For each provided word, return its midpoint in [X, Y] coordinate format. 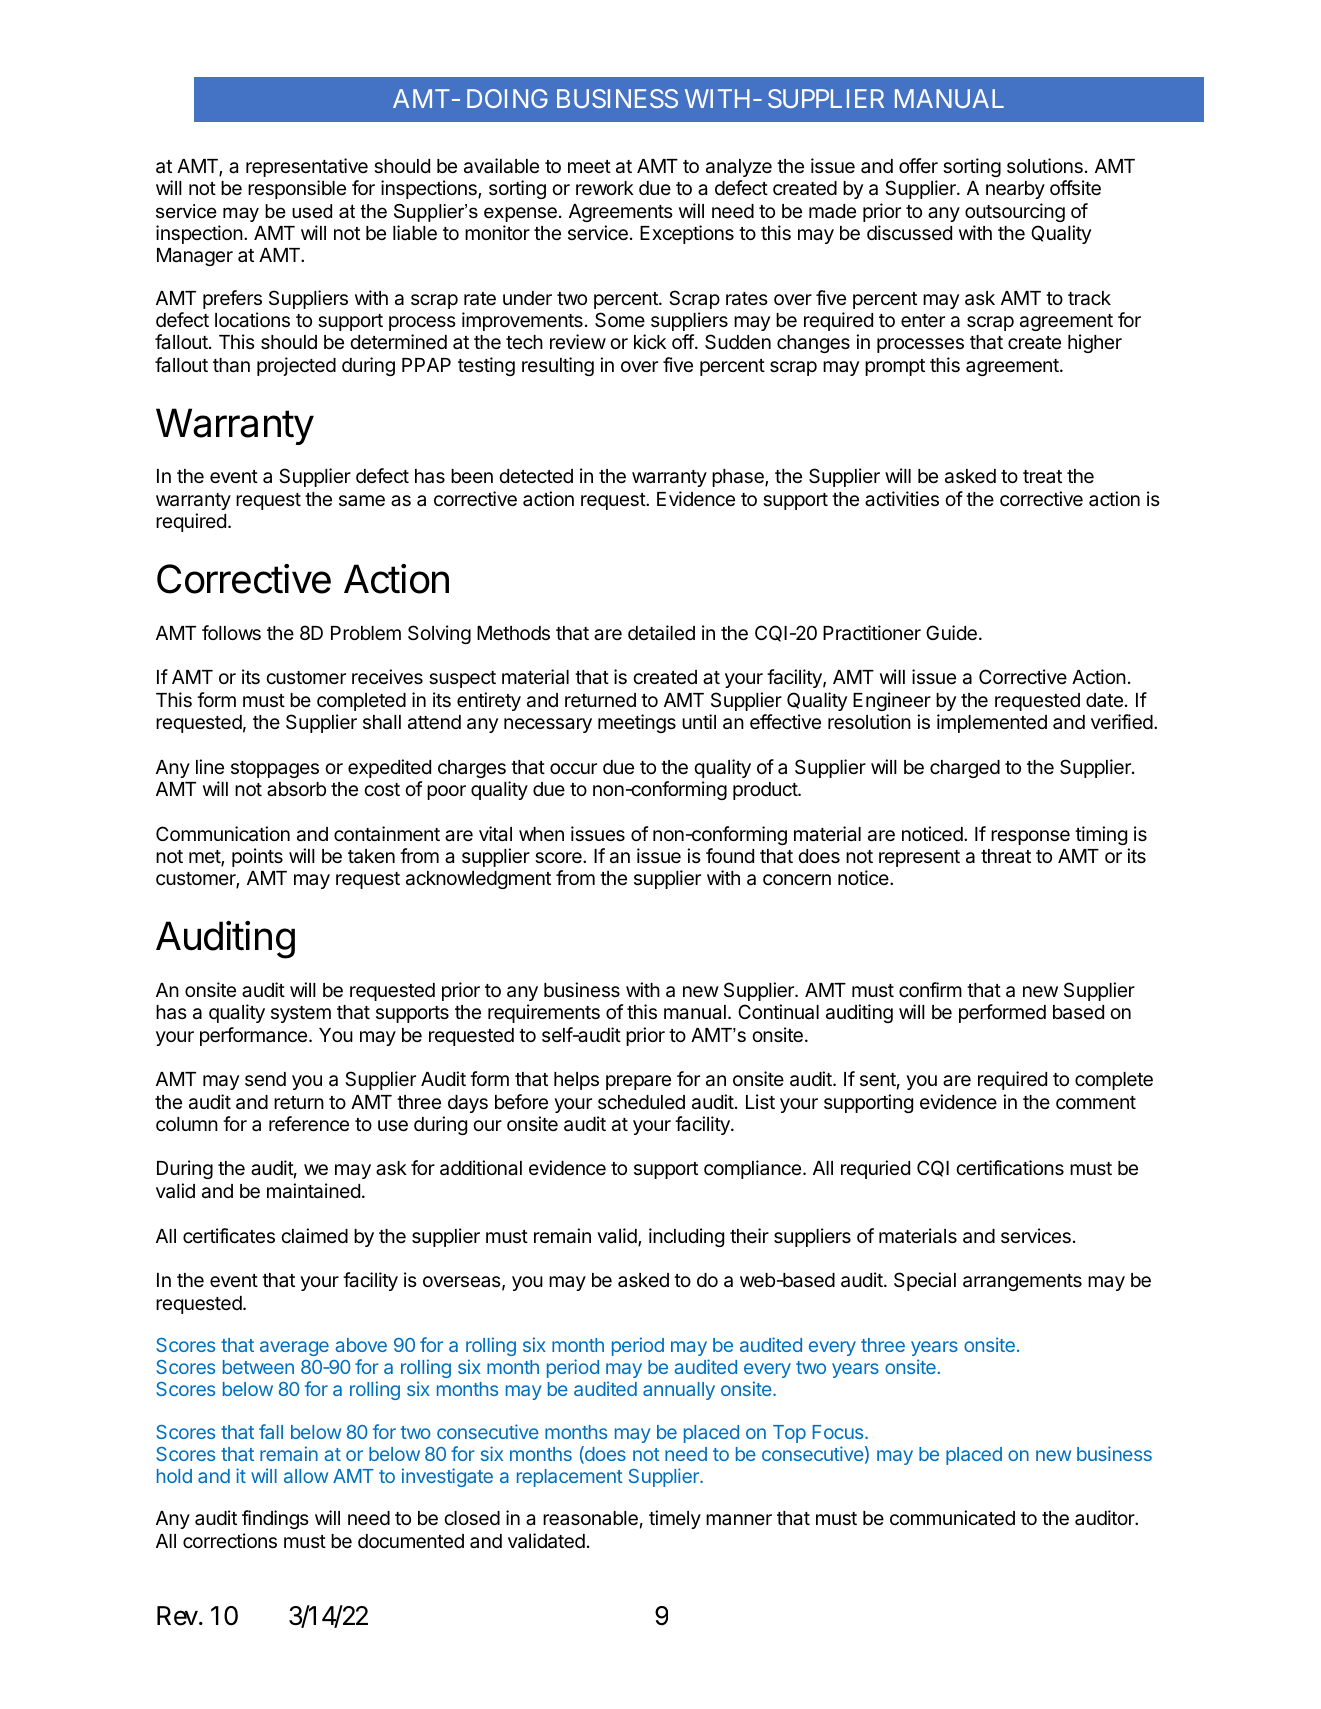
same [362, 500]
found [730, 855]
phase [739, 478]
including [686, 1237]
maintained [313, 1191]
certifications [1010, 1168]
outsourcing [1015, 212]
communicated [952, 1517]
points [257, 857]
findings [275, 1519]
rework [605, 188]
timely [675, 1519]
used [312, 211]
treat [1042, 476]
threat [1006, 856]
